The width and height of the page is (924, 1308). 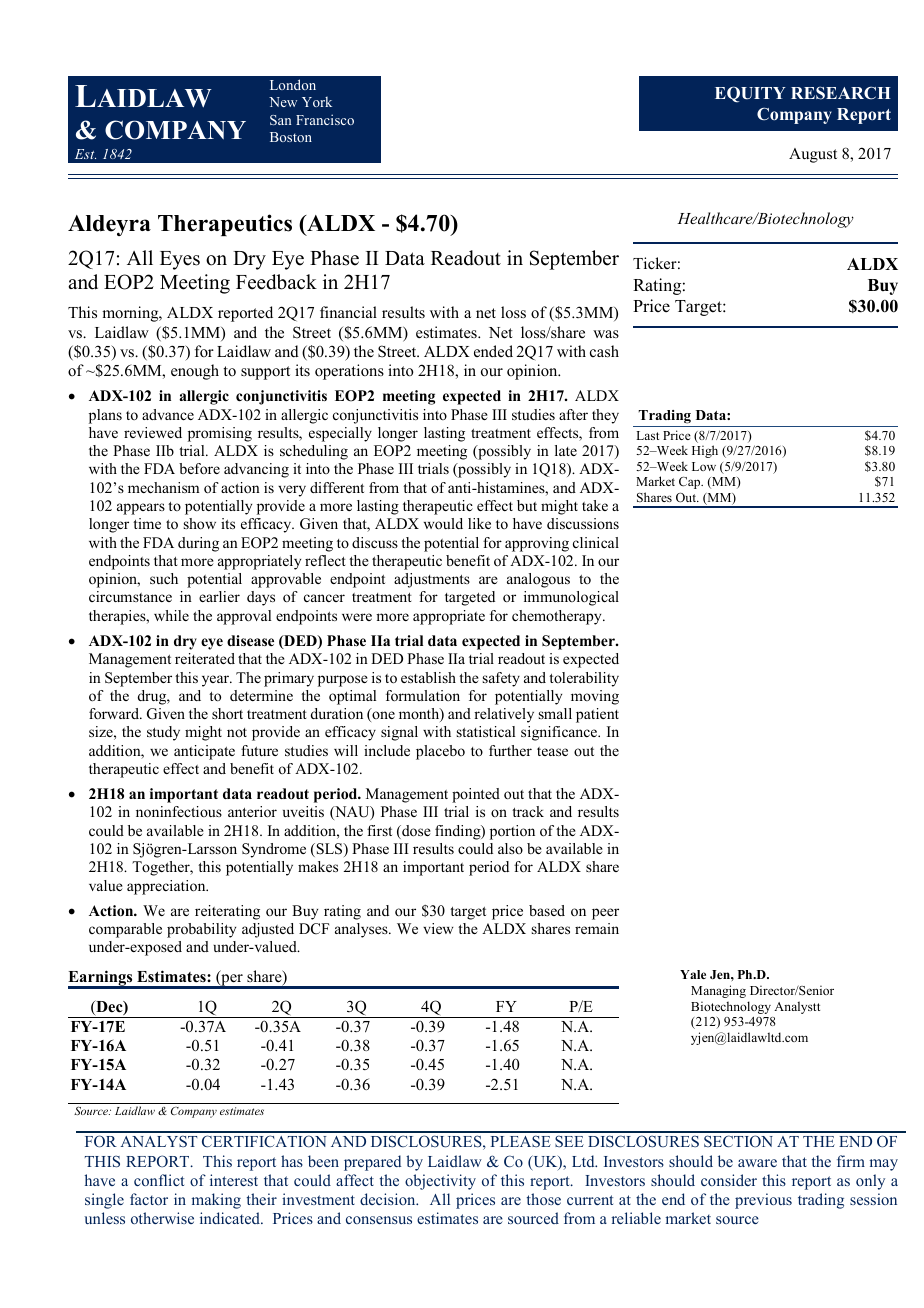 What do you see at coordinates (527, 505) in the page?
I see `but` at bounding box center [527, 505].
